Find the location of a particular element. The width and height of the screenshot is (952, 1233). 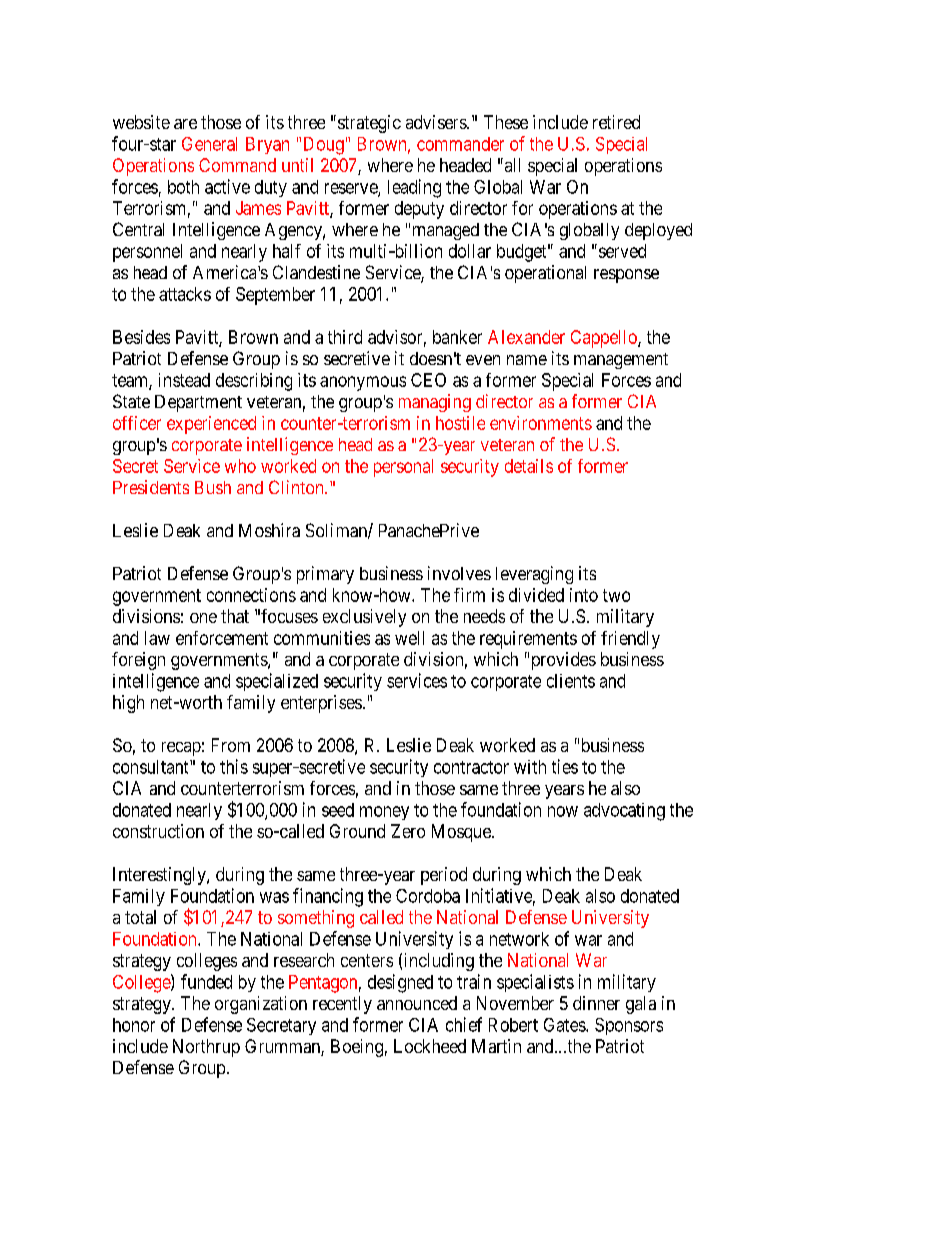

advocating is located at coordinates (624, 812).
